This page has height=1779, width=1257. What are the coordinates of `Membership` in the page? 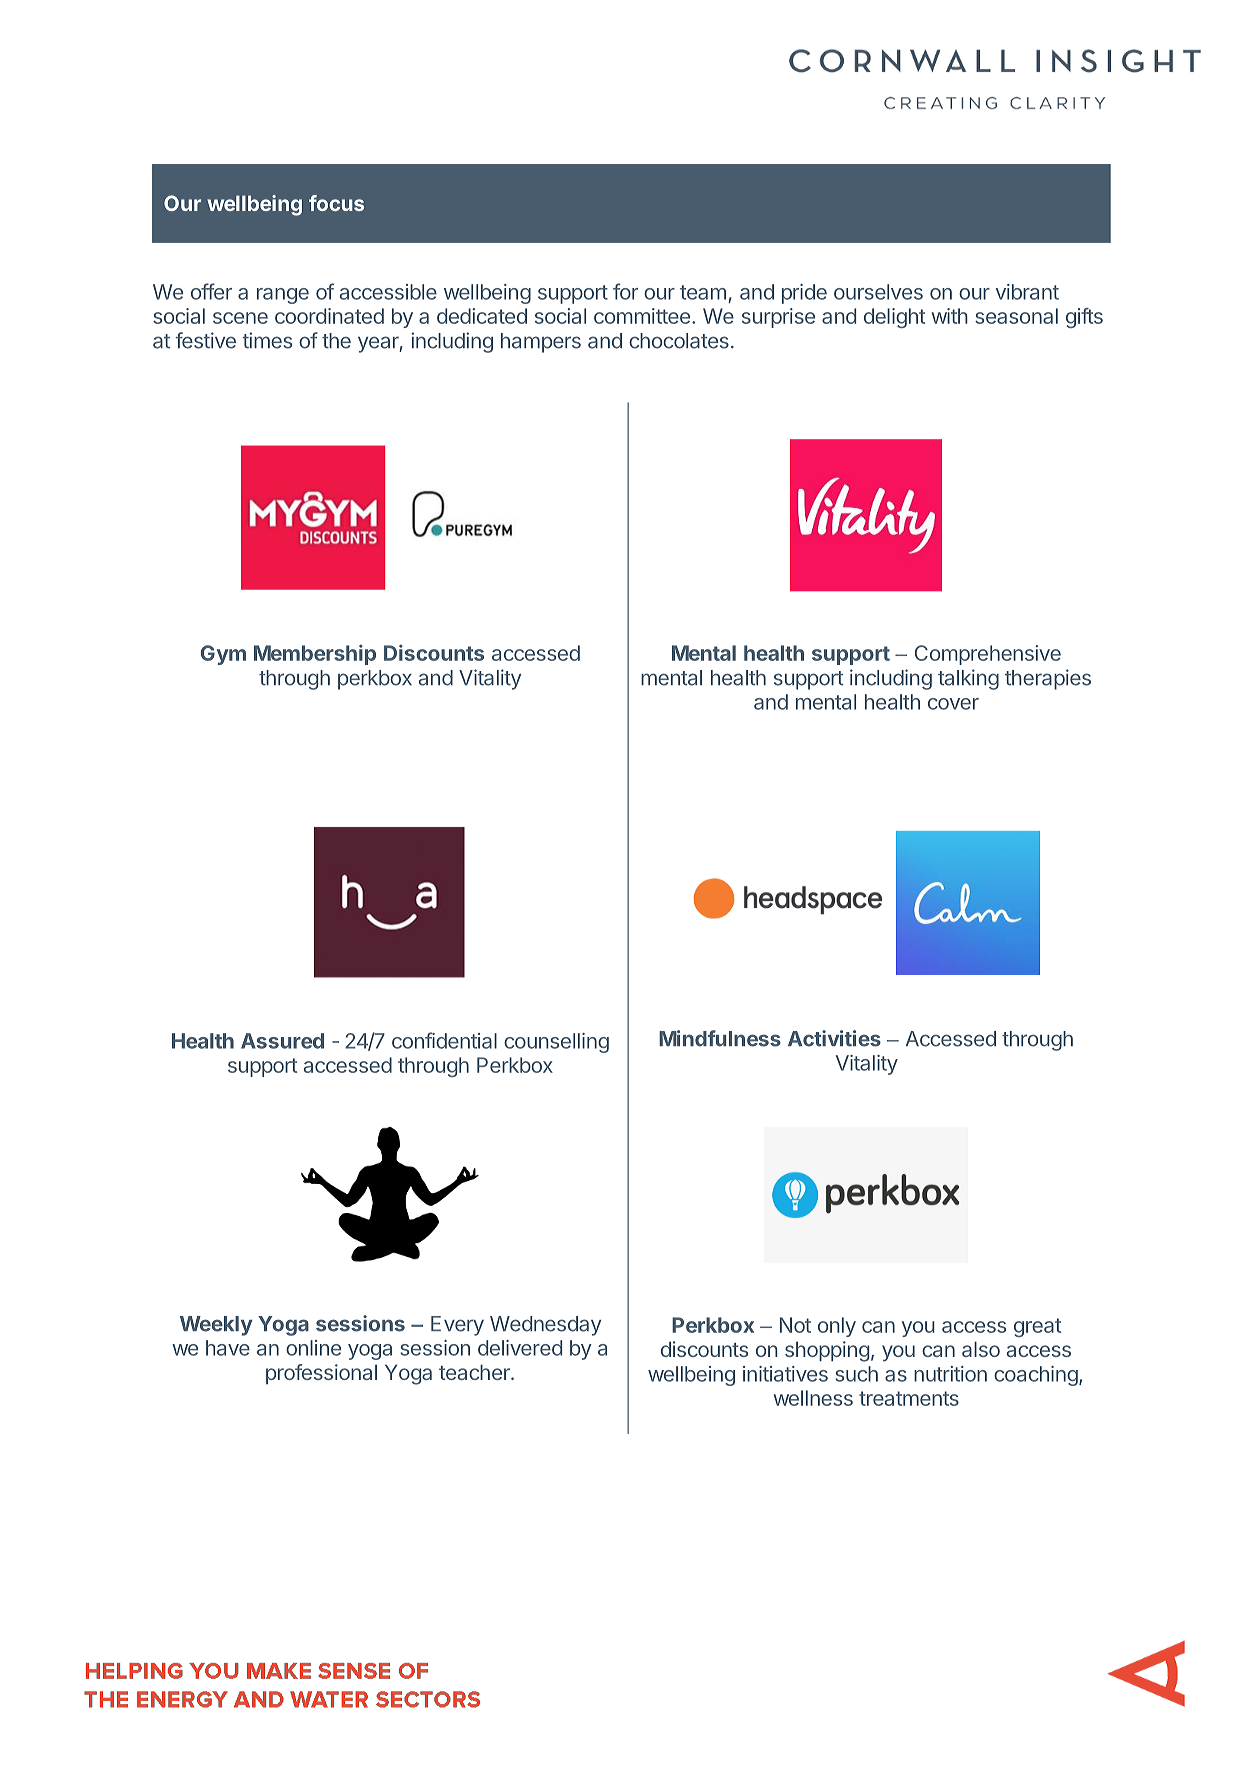 It's located at (315, 655).
